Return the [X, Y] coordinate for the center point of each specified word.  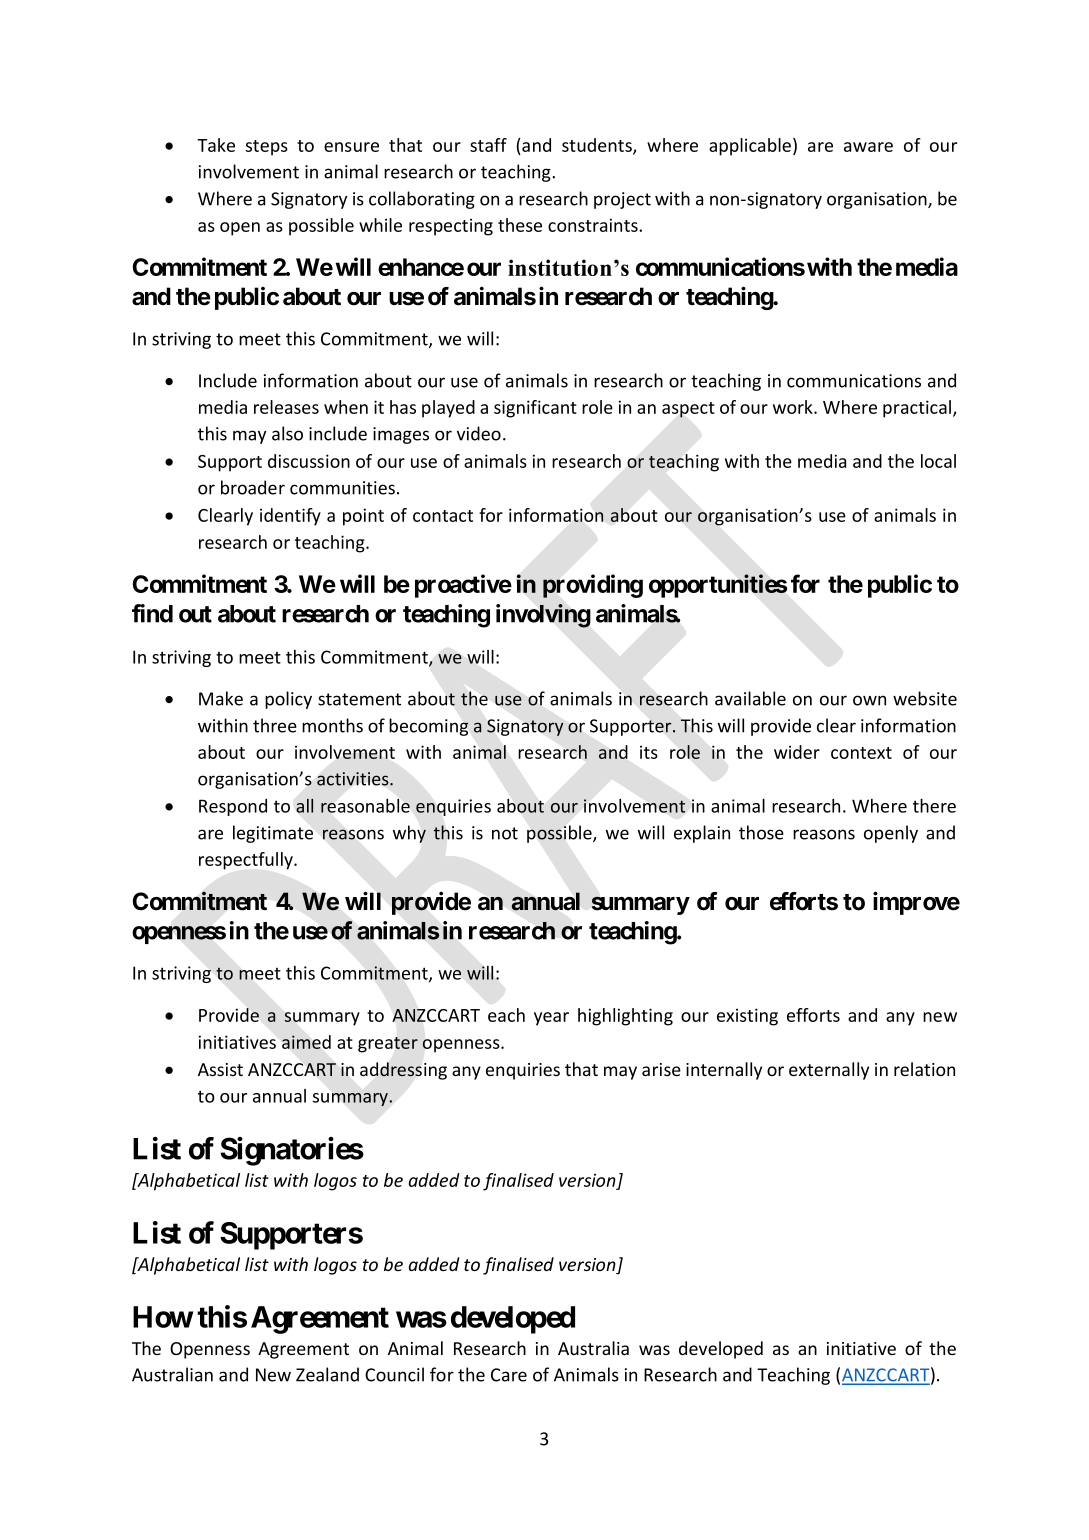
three [275, 725]
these [520, 225]
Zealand [327, 1374]
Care [509, 1375]
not [505, 833]
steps [267, 148]
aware [868, 147]
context [861, 753]
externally [829, 1071]
